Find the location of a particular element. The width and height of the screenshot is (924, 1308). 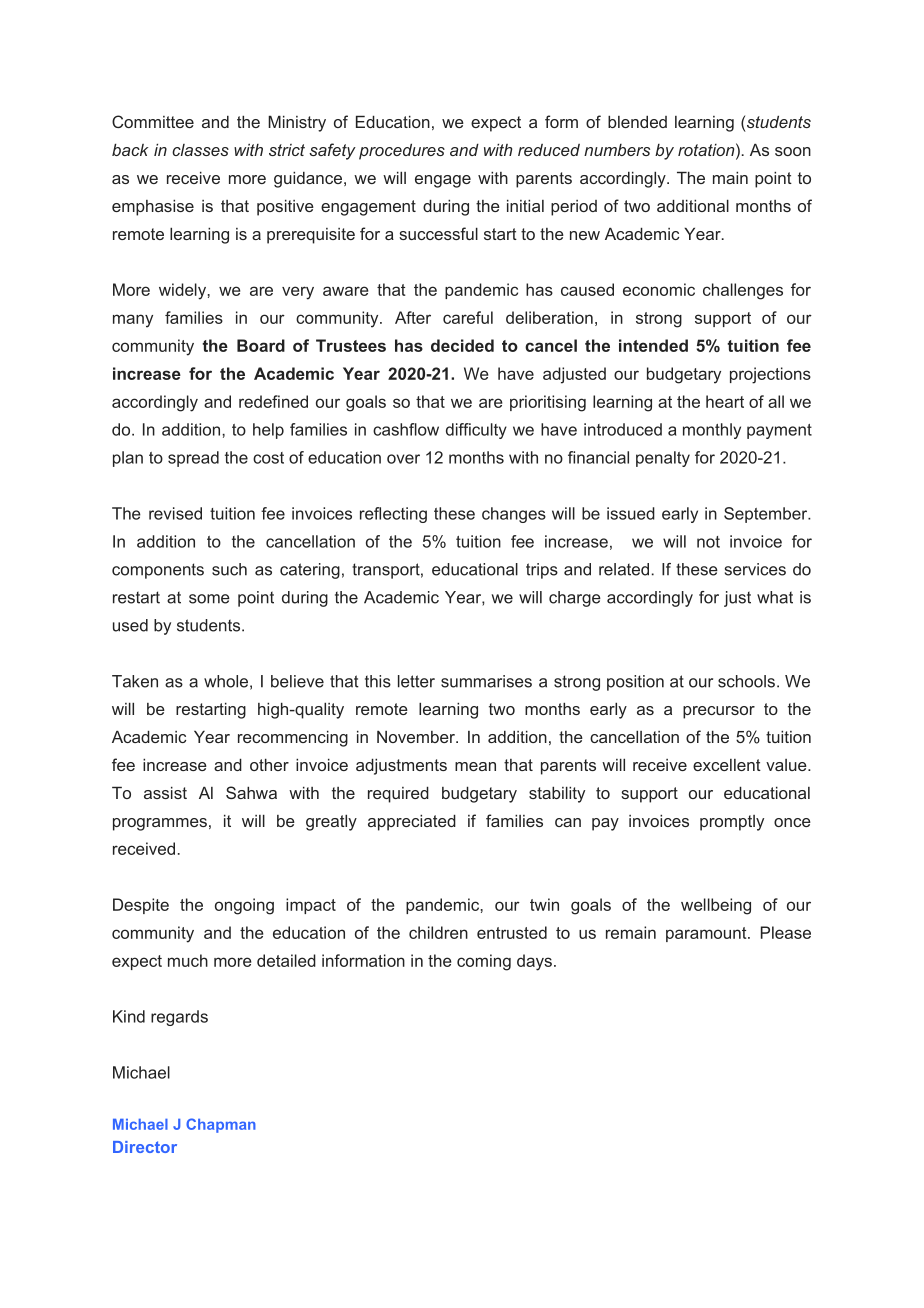

heart is located at coordinates (725, 401).
